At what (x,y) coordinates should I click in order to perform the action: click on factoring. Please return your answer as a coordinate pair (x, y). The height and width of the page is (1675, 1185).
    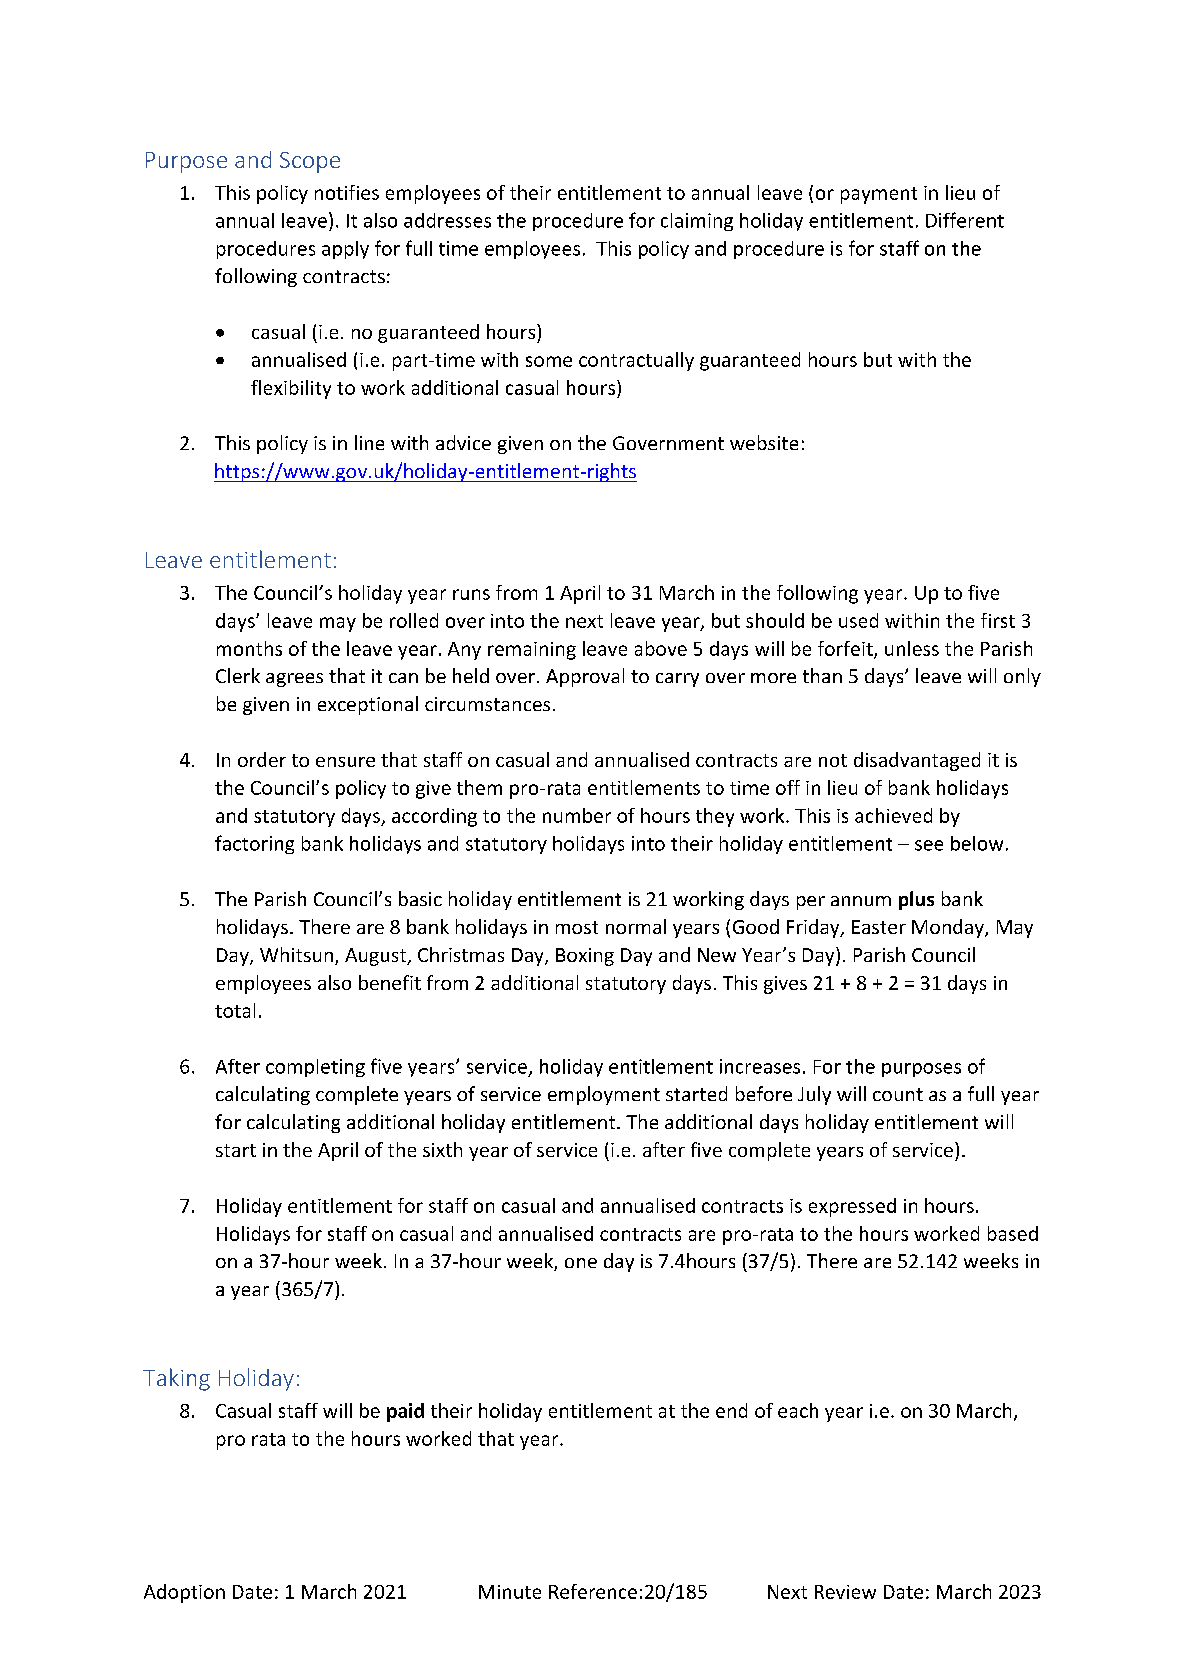
    Looking at the image, I should click on (254, 844).
